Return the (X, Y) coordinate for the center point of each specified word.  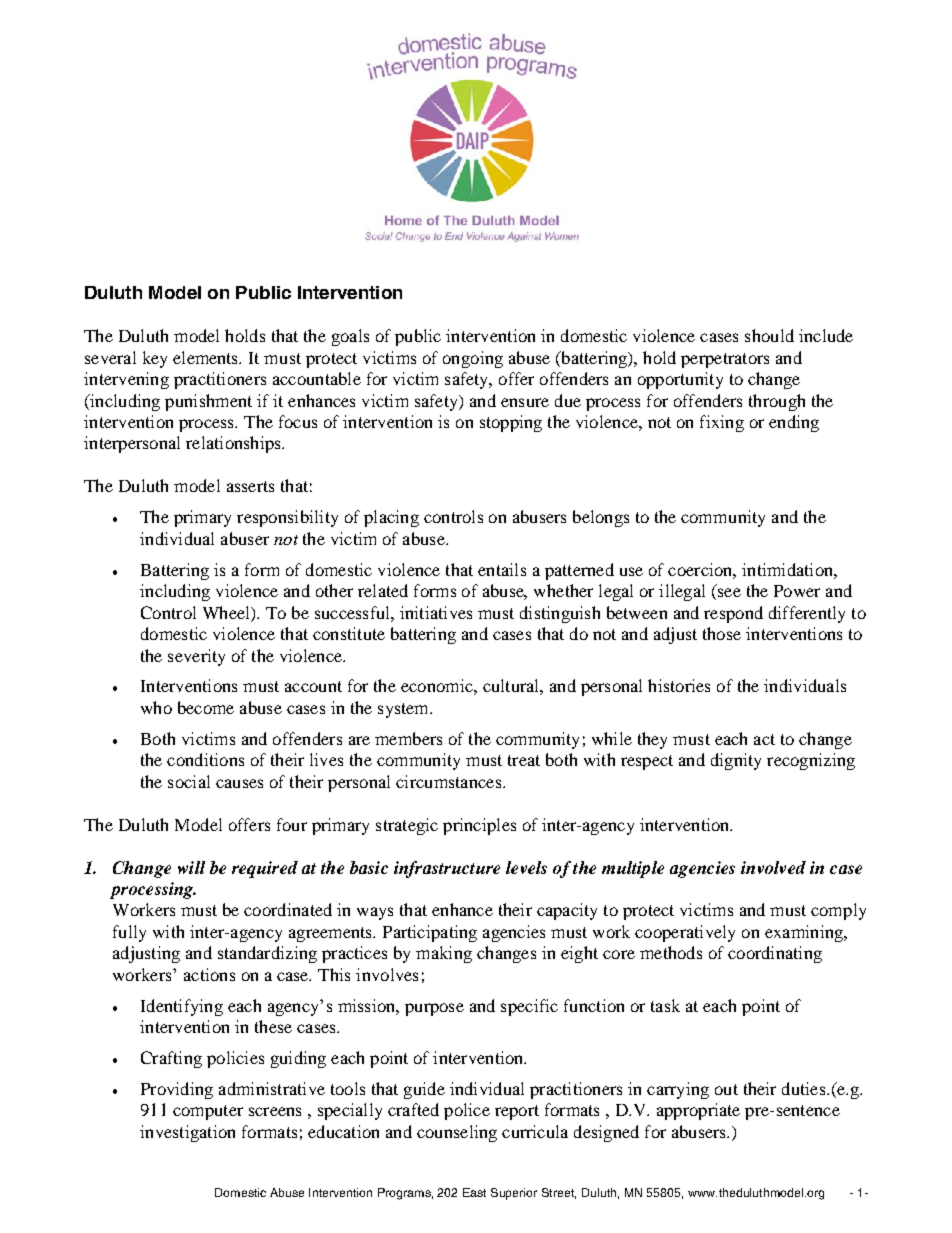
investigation (187, 1133)
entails (502, 569)
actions (209, 974)
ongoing (473, 359)
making (444, 954)
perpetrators (725, 360)
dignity (736, 761)
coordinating (775, 954)
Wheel (227, 612)
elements (207, 357)
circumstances (450, 781)
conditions (205, 759)
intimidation (788, 569)
